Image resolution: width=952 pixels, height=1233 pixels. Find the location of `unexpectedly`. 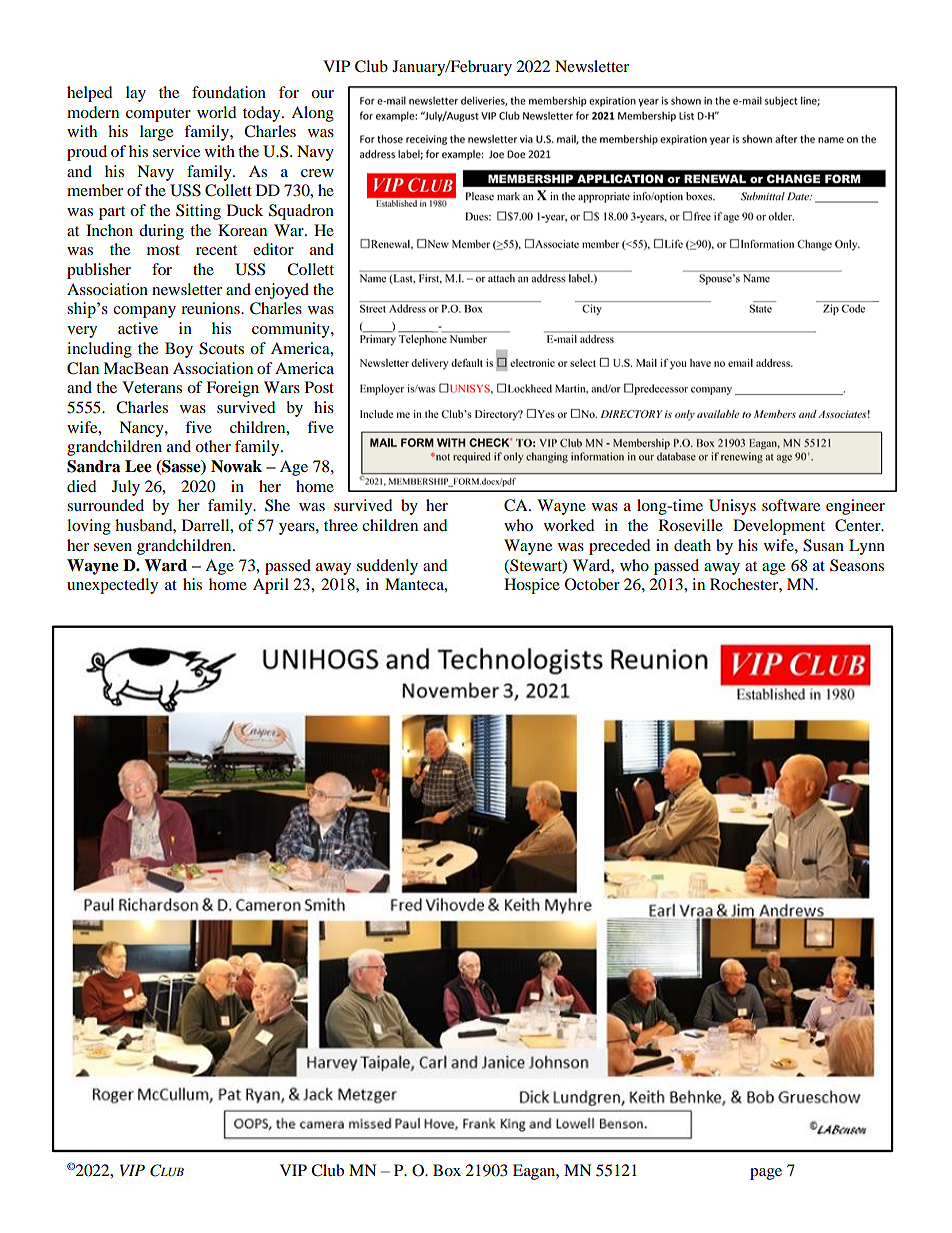

unexpectedly is located at coordinates (112, 586).
